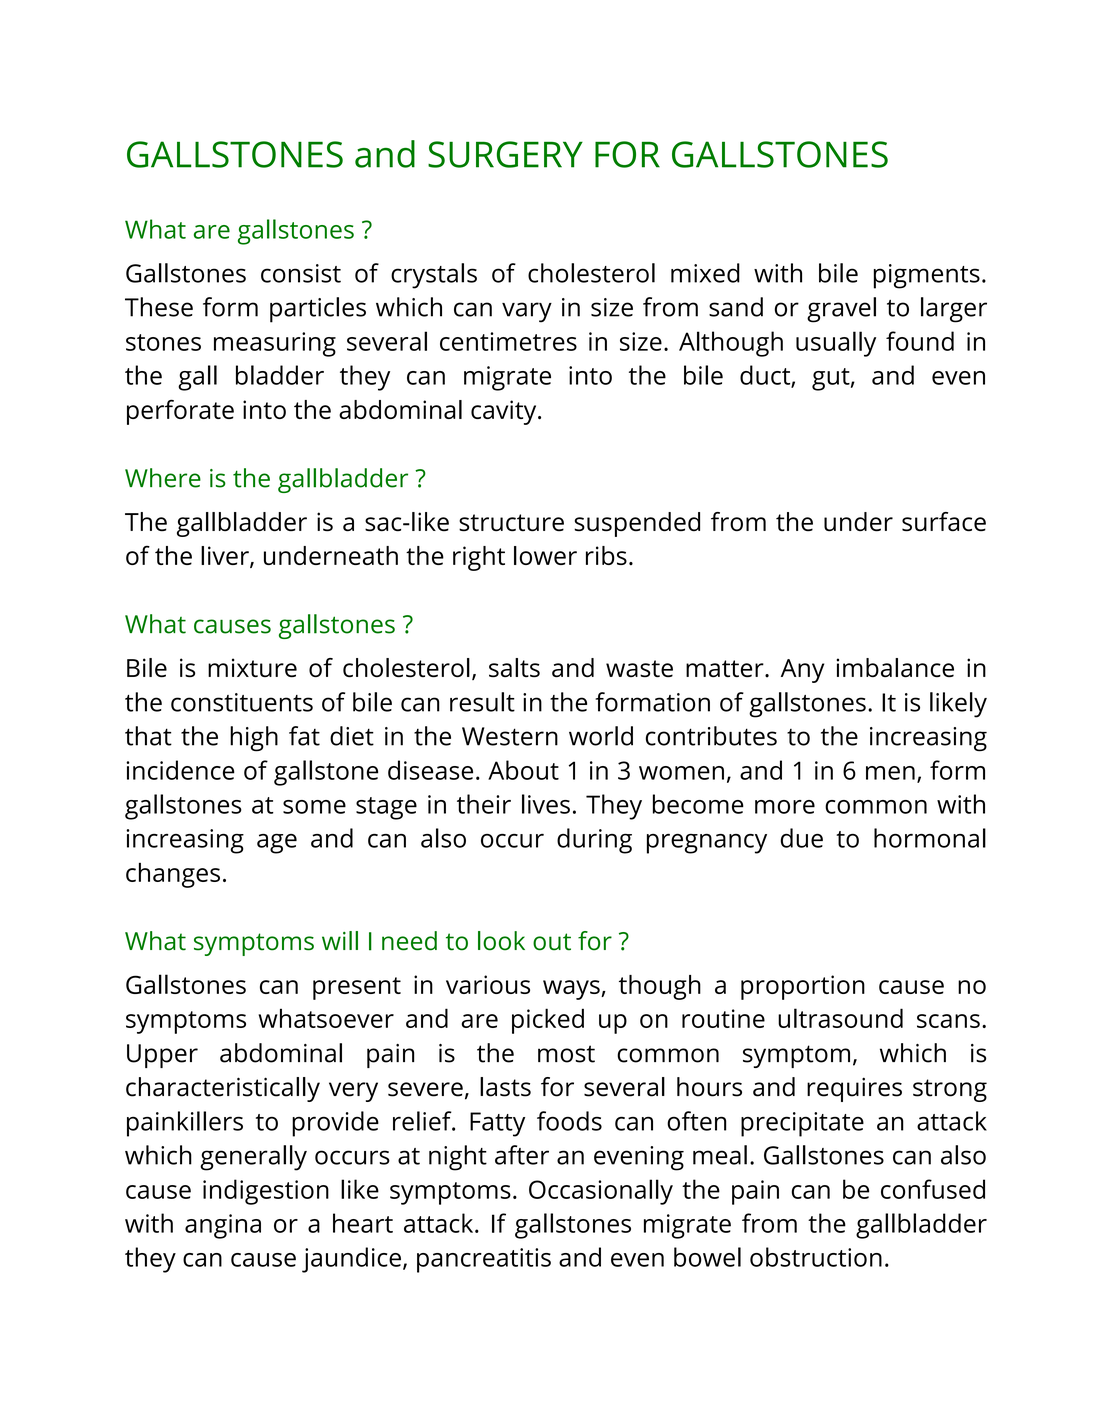 This screenshot has width=1095, height=1417. I want to click on SURGERY, so click(505, 154).
